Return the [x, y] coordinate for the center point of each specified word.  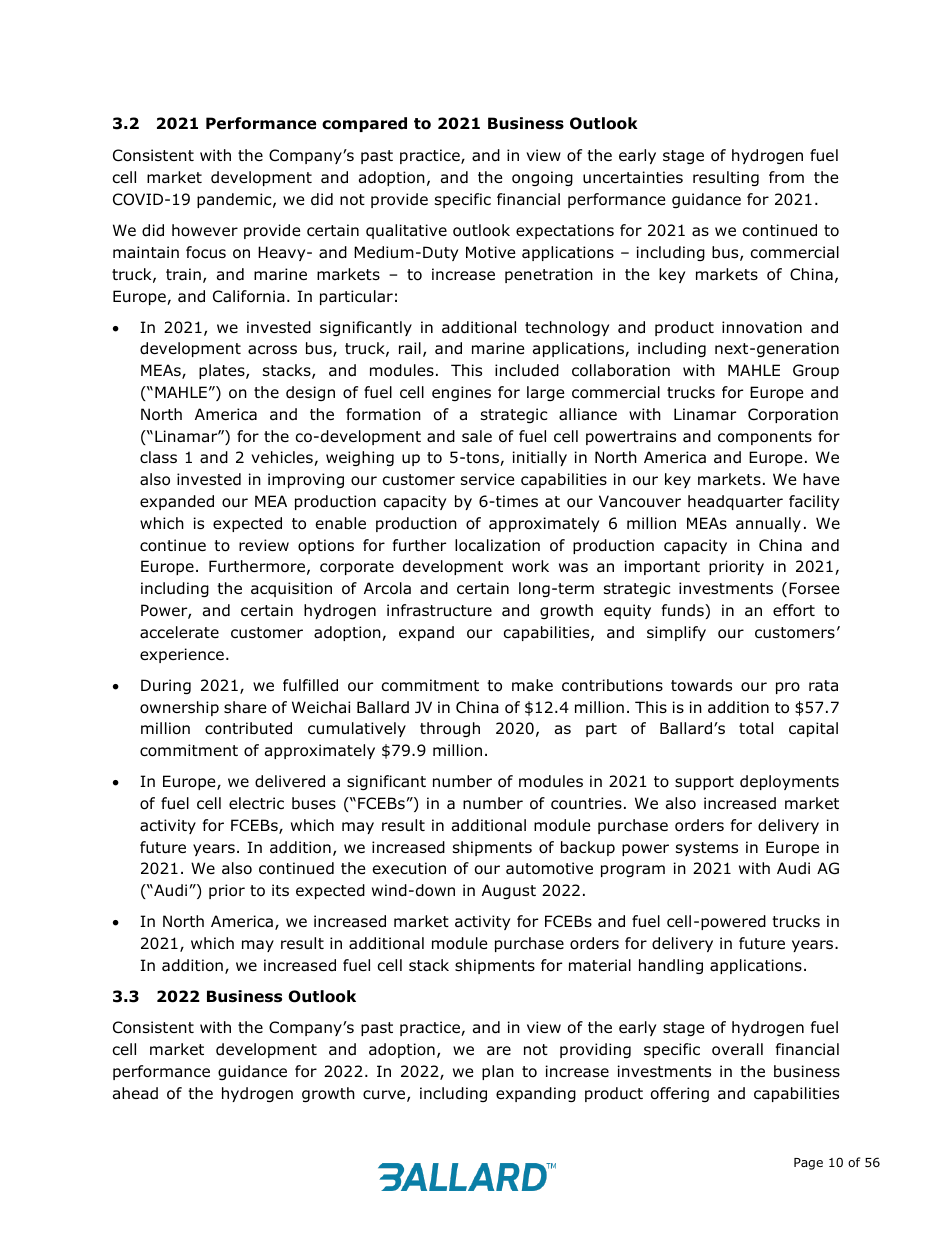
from [786, 177]
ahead [135, 1093]
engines [461, 393]
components [765, 438]
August [509, 891]
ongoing [542, 178]
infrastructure [439, 610]
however [205, 230]
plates [223, 371]
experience [182, 655]
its [280, 890]
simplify [676, 633]
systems [707, 849]
